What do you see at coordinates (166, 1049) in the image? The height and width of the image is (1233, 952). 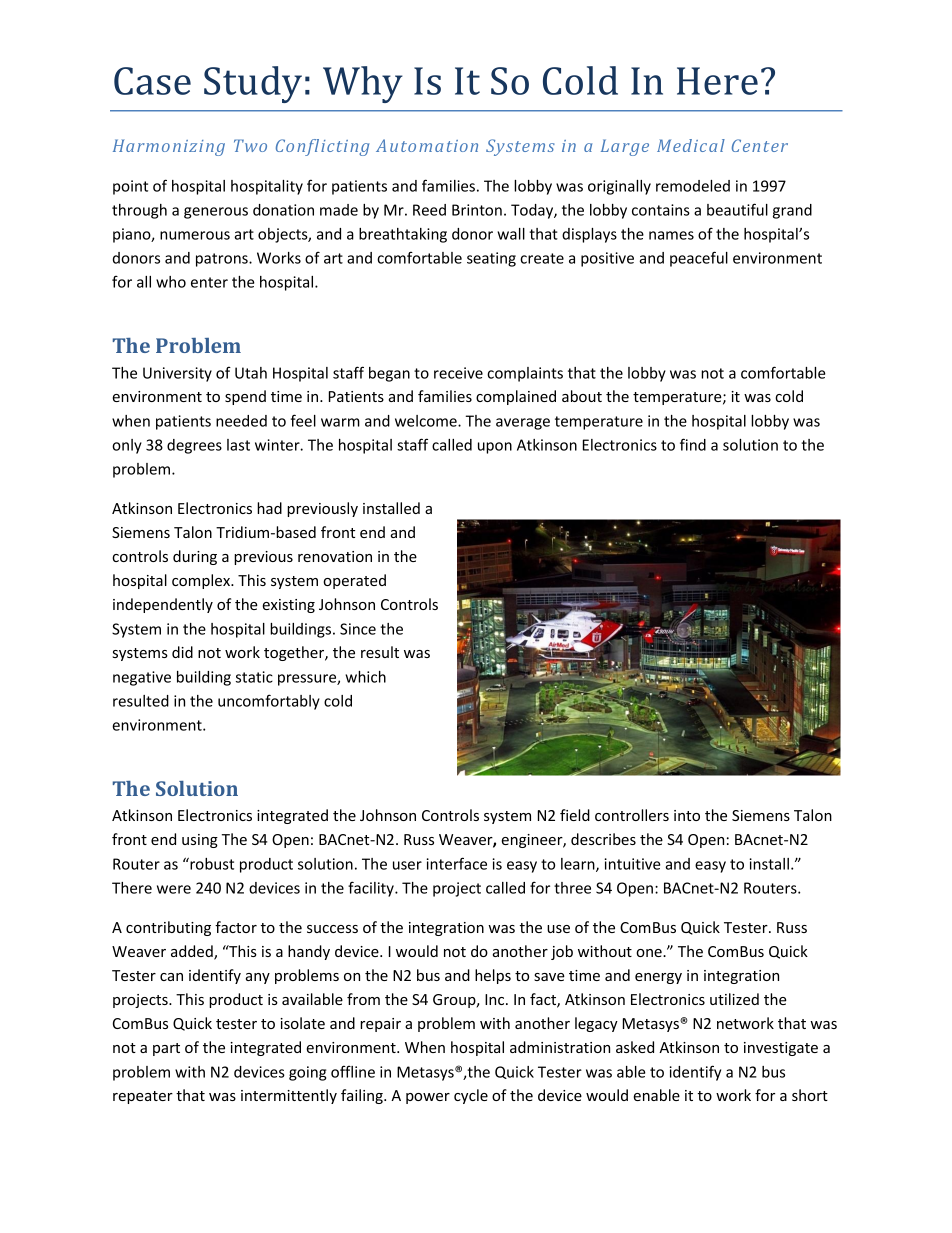 I see `part` at bounding box center [166, 1049].
